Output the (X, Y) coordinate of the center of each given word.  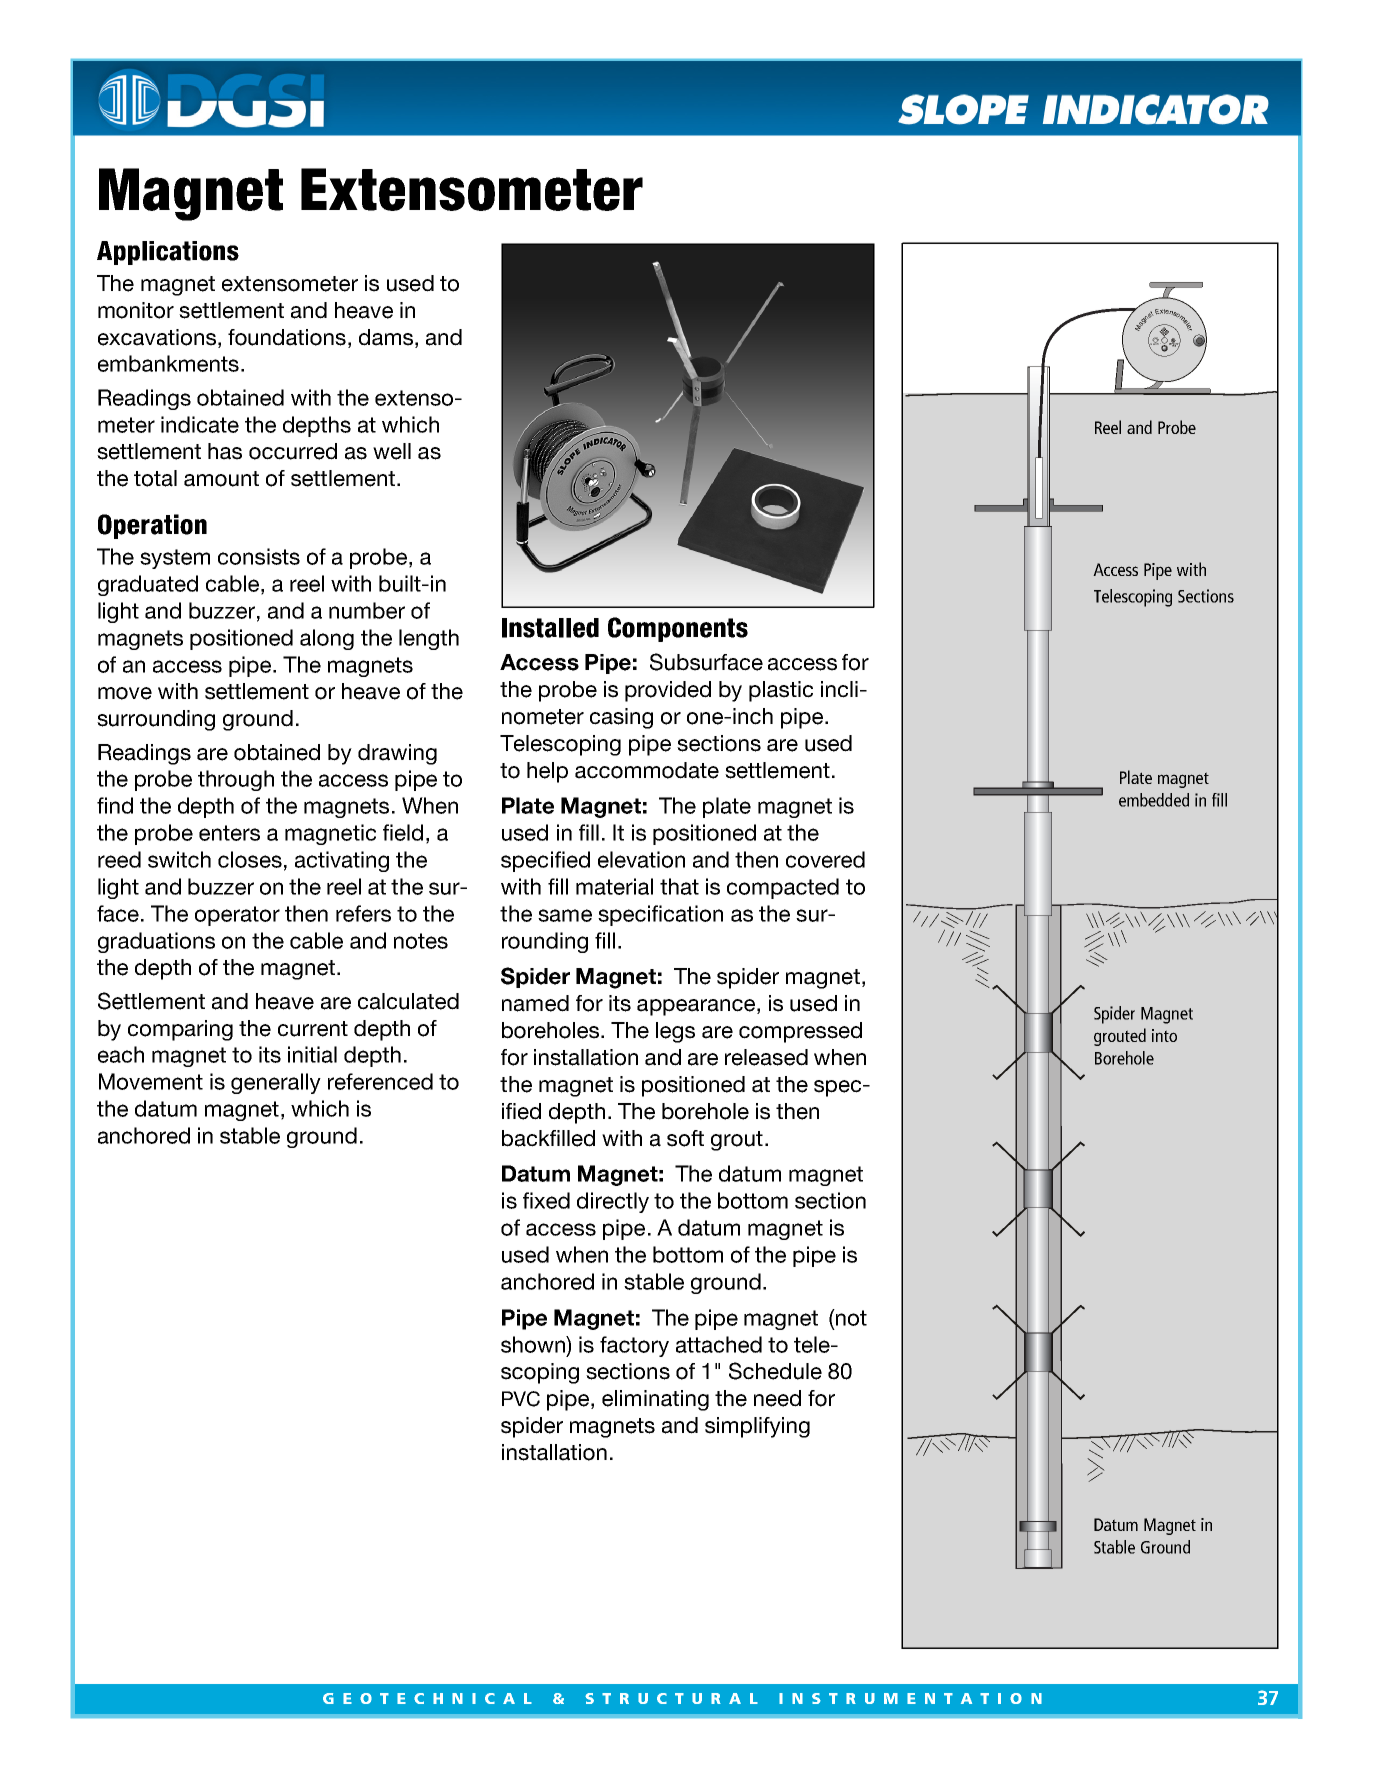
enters (229, 833)
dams (387, 337)
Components (678, 629)
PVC (521, 1399)
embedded (1154, 800)
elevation (641, 859)
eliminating (655, 1400)
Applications (168, 253)
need (777, 1398)
